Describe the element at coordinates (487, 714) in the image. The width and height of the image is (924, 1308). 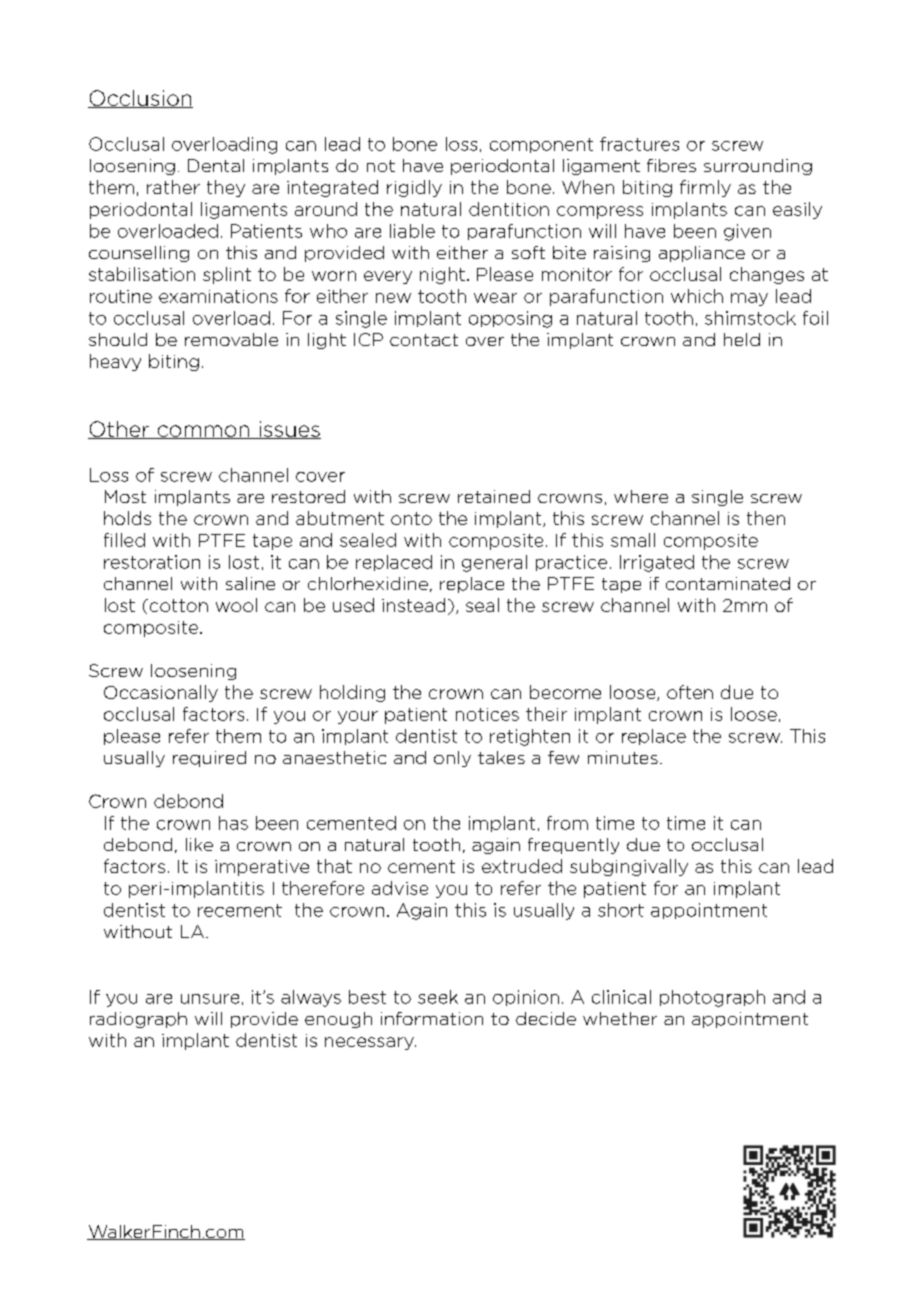
I see `notices` at that location.
